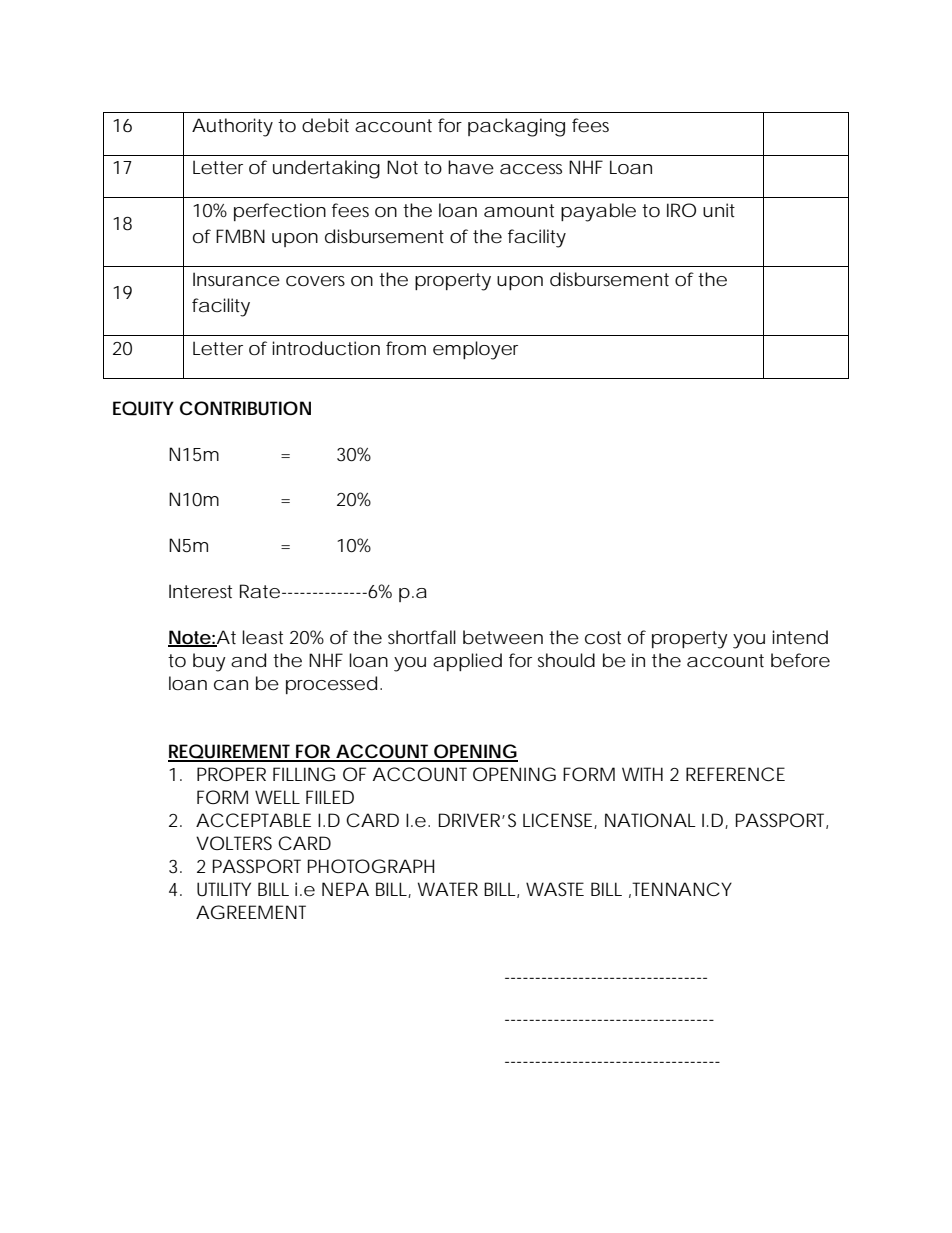  Describe the element at coordinates (224, 889) in the image. I see `UTILITY` at that location.
